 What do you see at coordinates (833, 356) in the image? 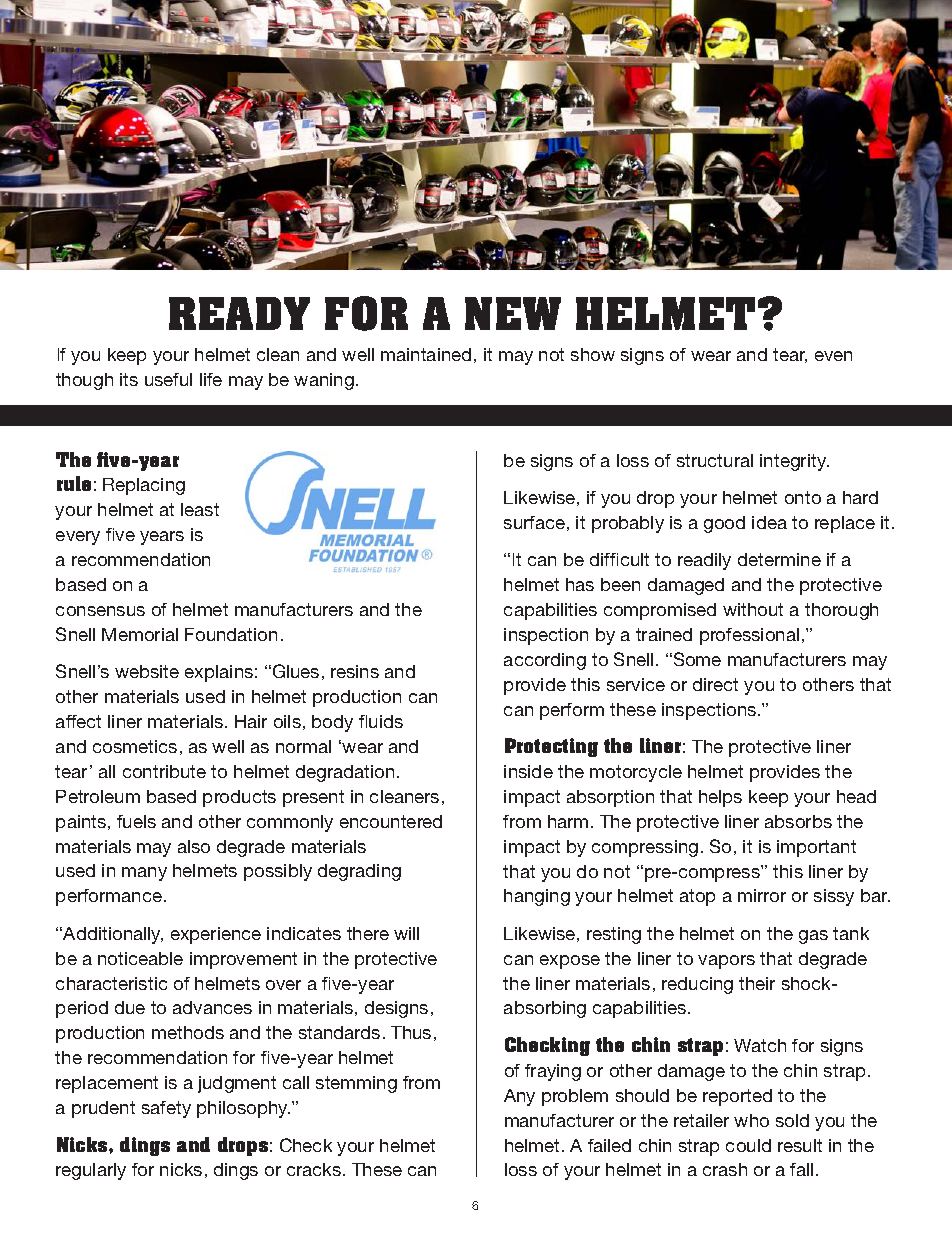
I see `even` at bounding box center [833, 356].
